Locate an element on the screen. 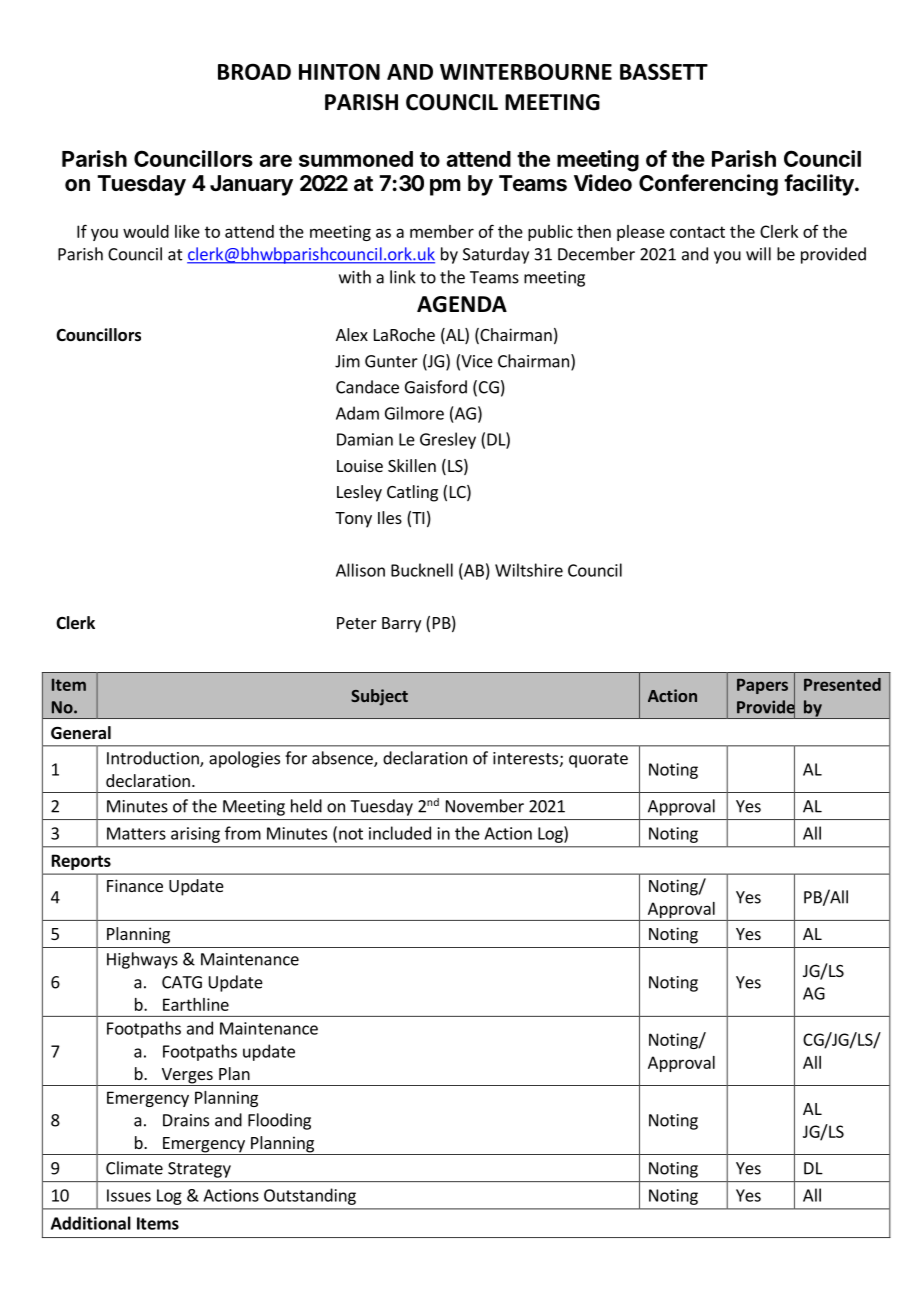  Outstanding is located at coordinates (310, 1196).
